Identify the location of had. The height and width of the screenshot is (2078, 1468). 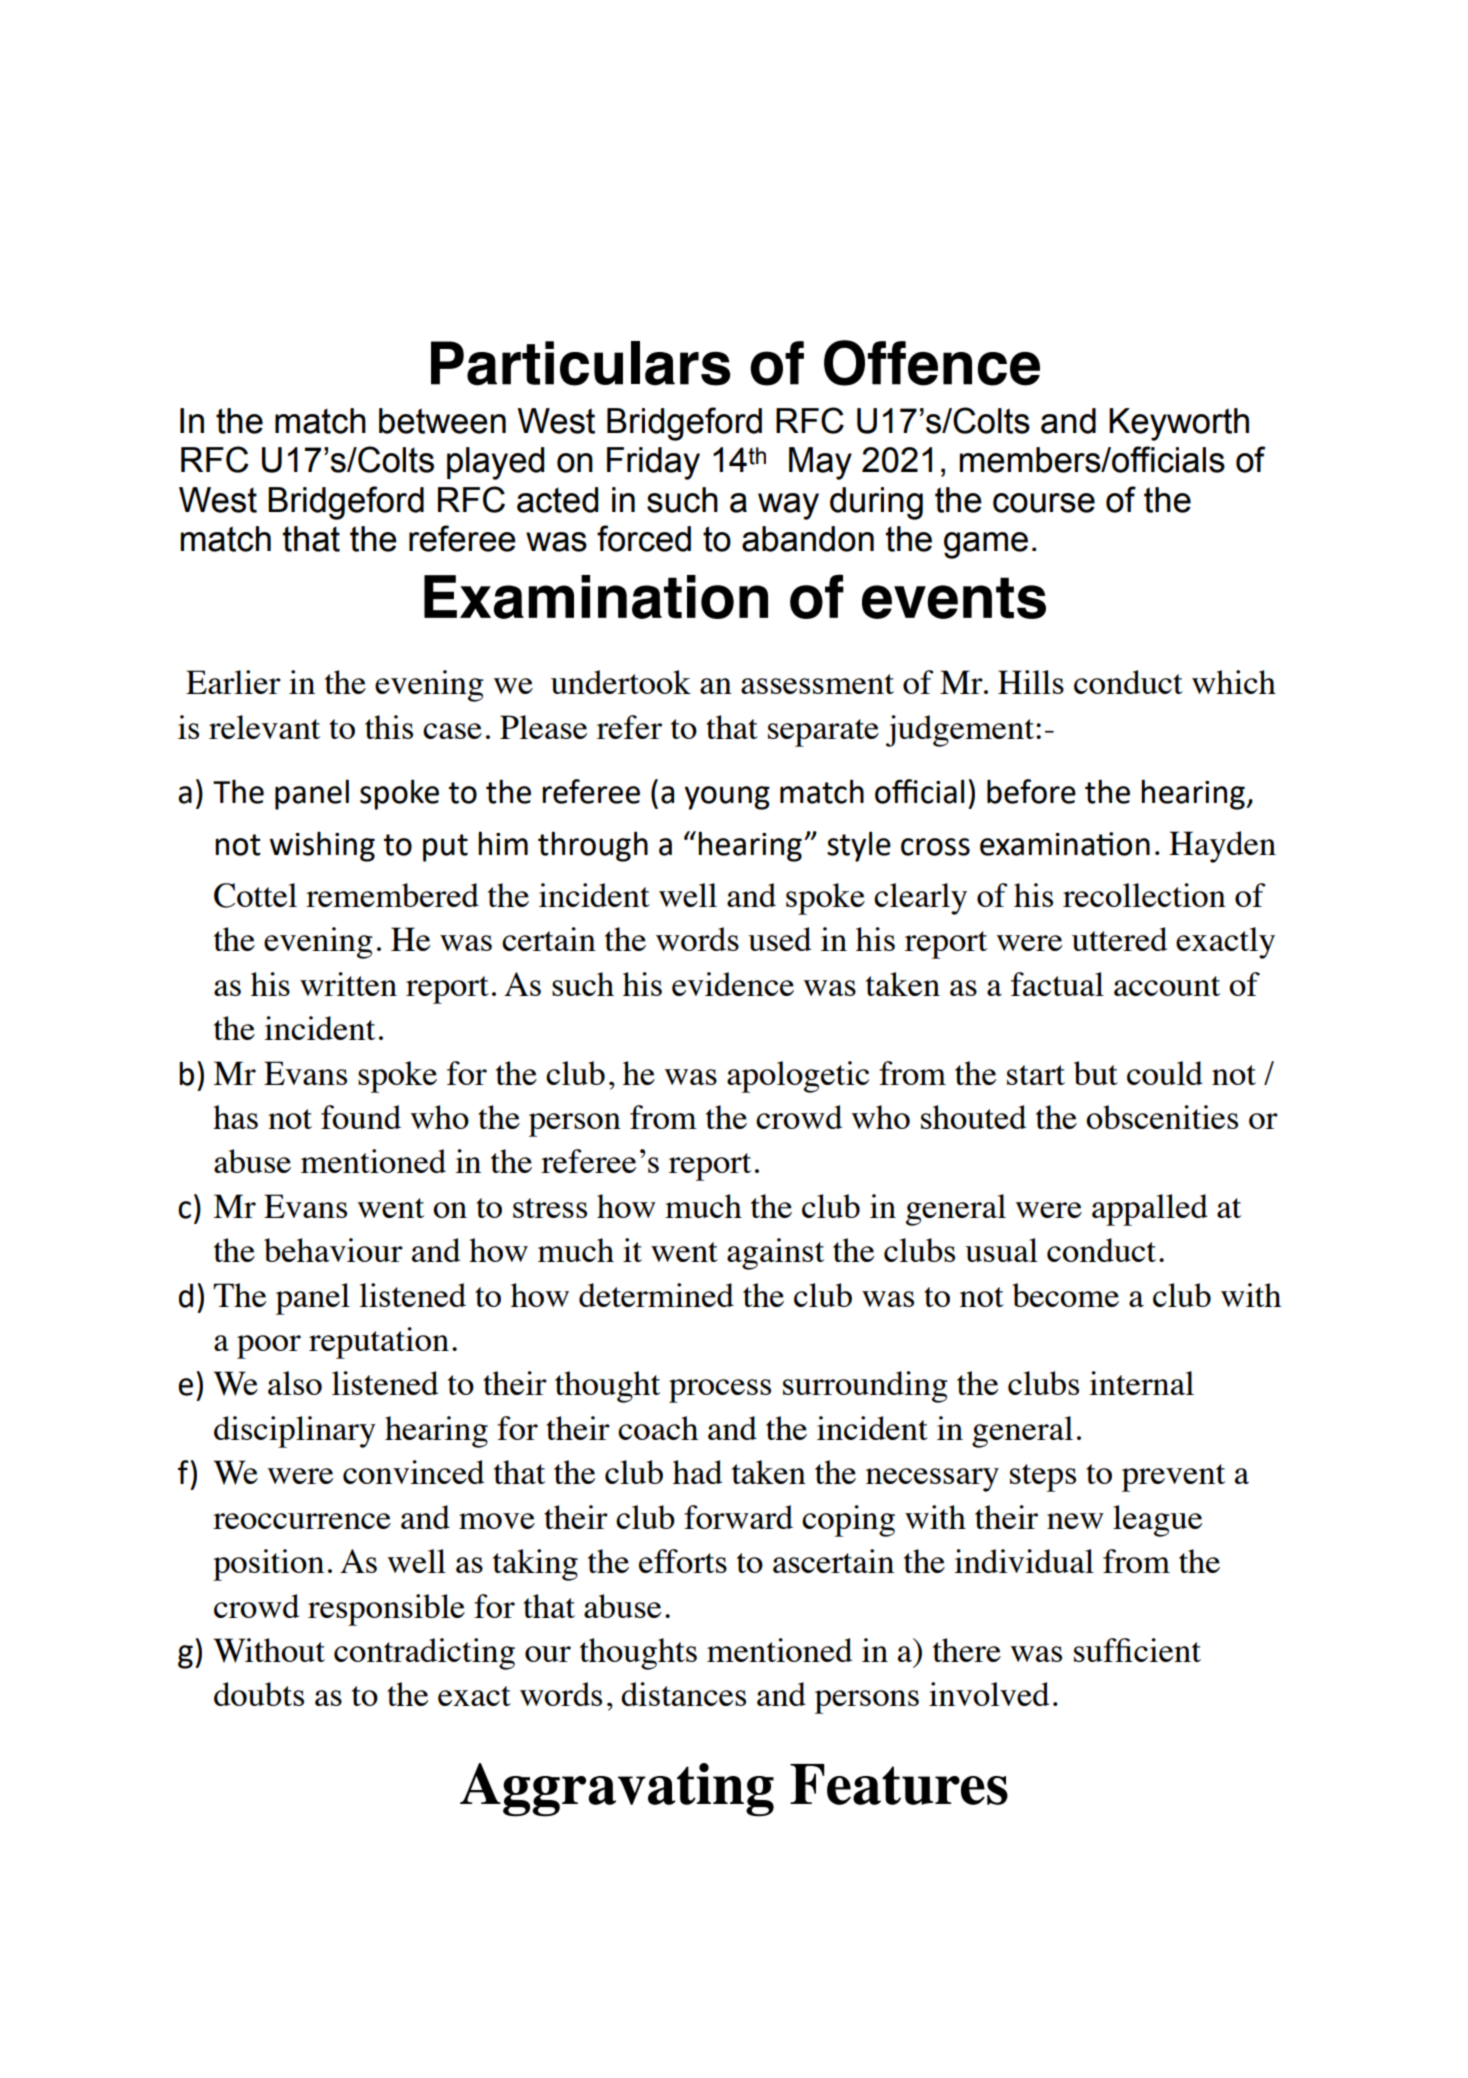
(697, 1472).
